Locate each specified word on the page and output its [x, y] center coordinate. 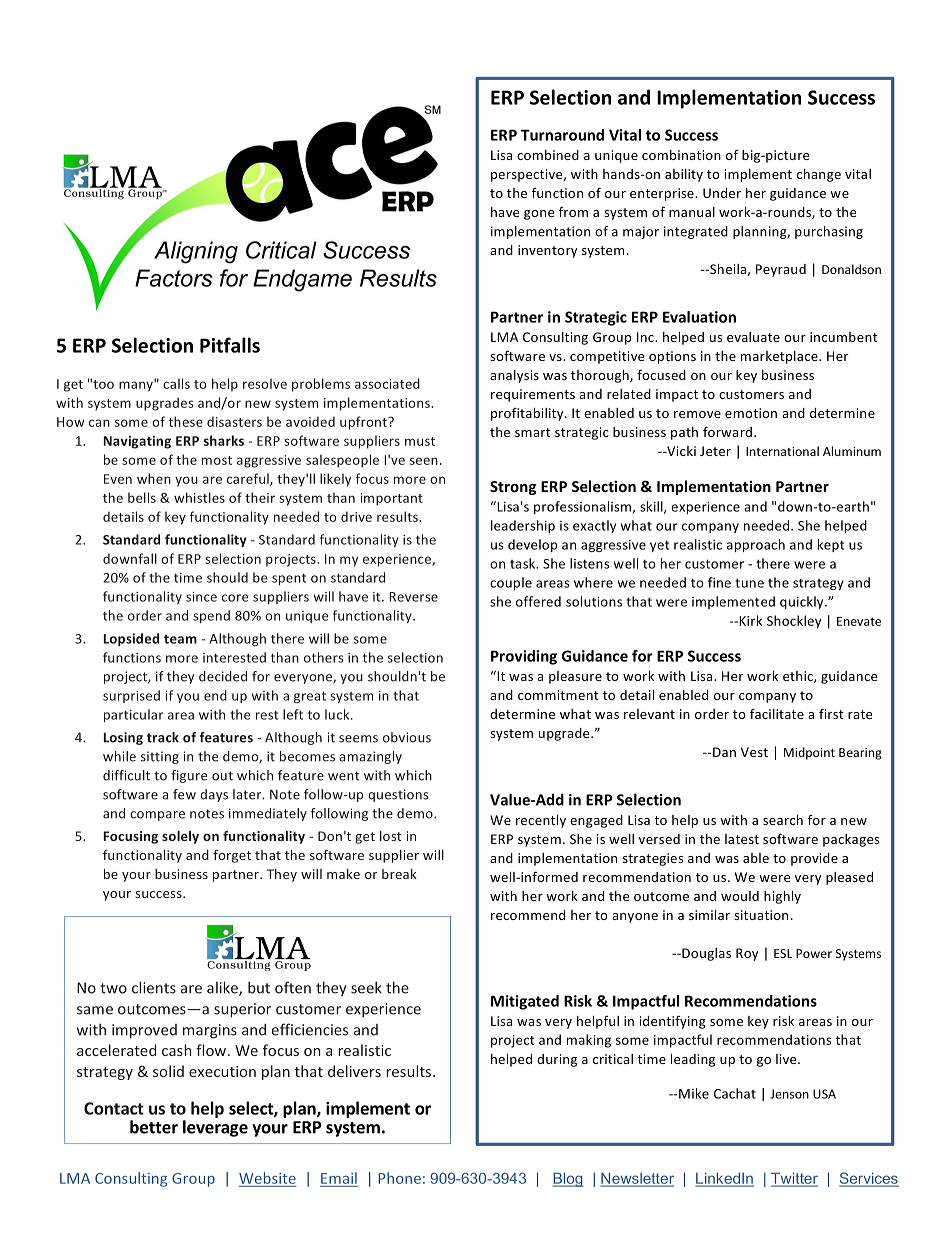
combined [548, 155]
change [819, 175]
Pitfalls [230, 345]
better [154, 1127]
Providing [524, 657]
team [180, 639]
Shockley [794, 622]
